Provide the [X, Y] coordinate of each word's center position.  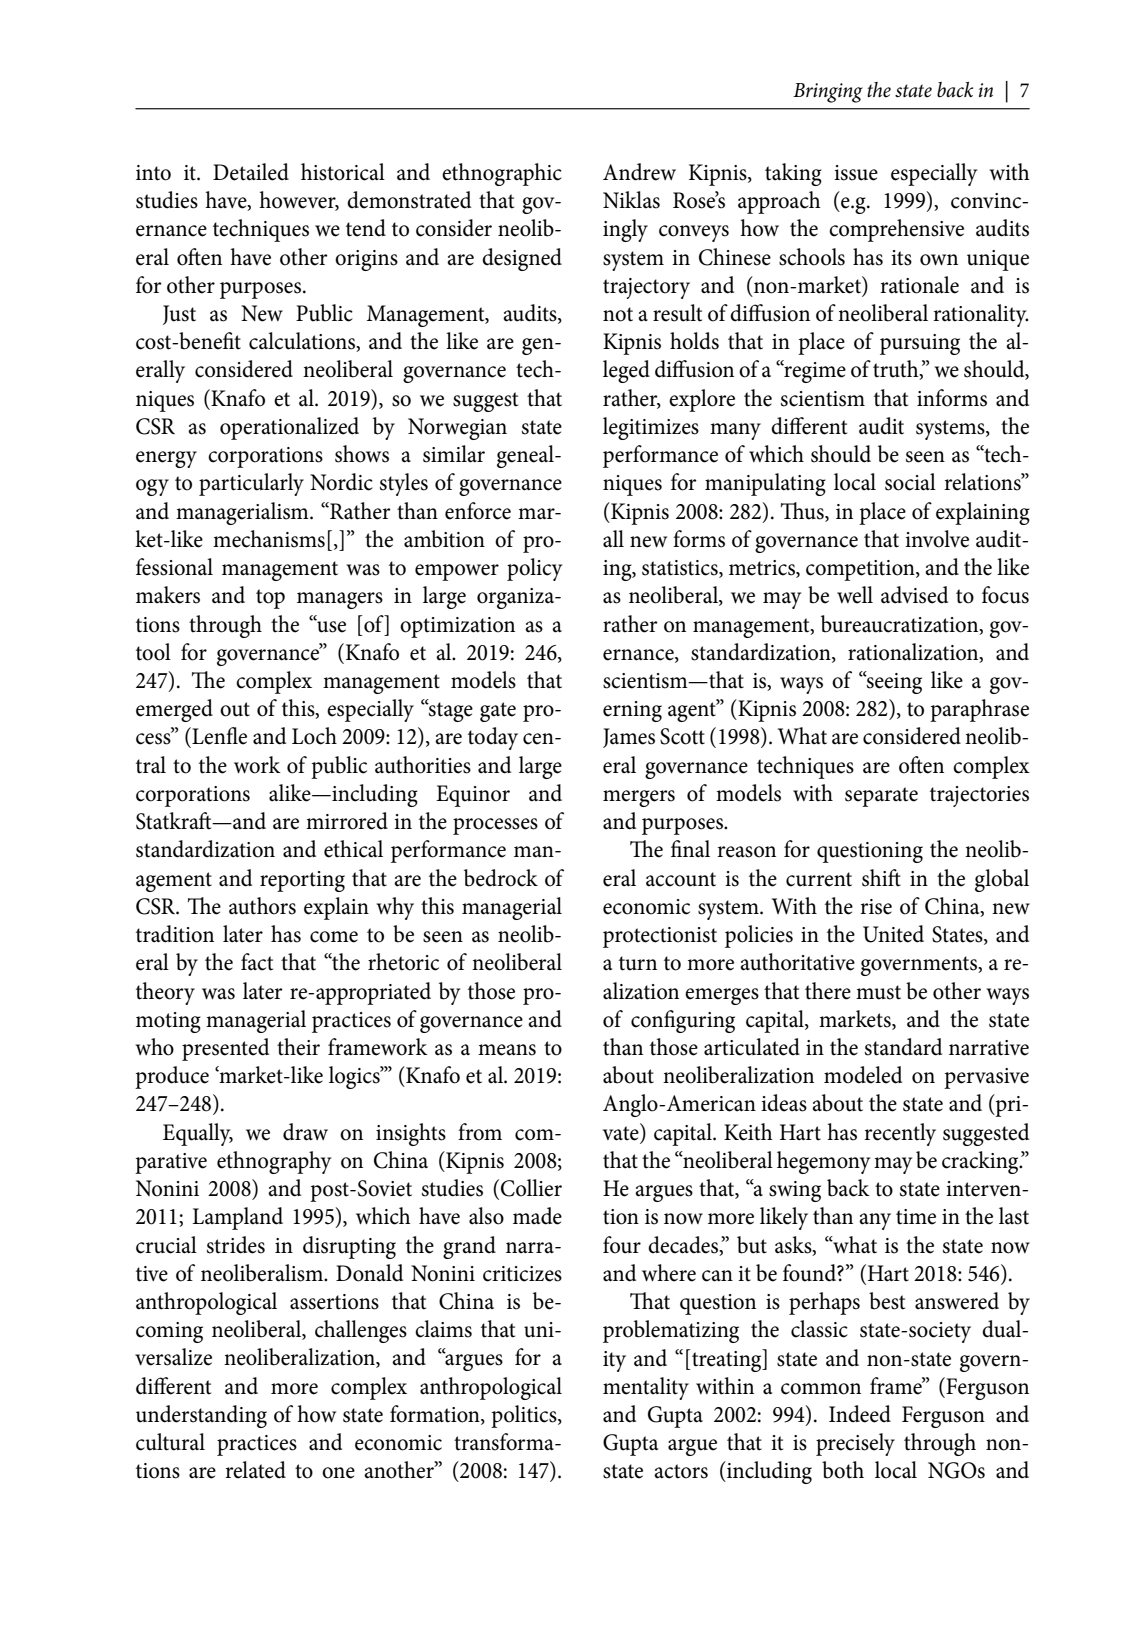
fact [257, 962]
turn [638, 963]
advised [914, 595]
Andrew [639, 172]
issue [856, 173]
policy [534, 569]
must [878, 992]
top [270, 599]
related [255, 1470]
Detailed [251, 172]
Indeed [860, 1414]
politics [525, 1416]
